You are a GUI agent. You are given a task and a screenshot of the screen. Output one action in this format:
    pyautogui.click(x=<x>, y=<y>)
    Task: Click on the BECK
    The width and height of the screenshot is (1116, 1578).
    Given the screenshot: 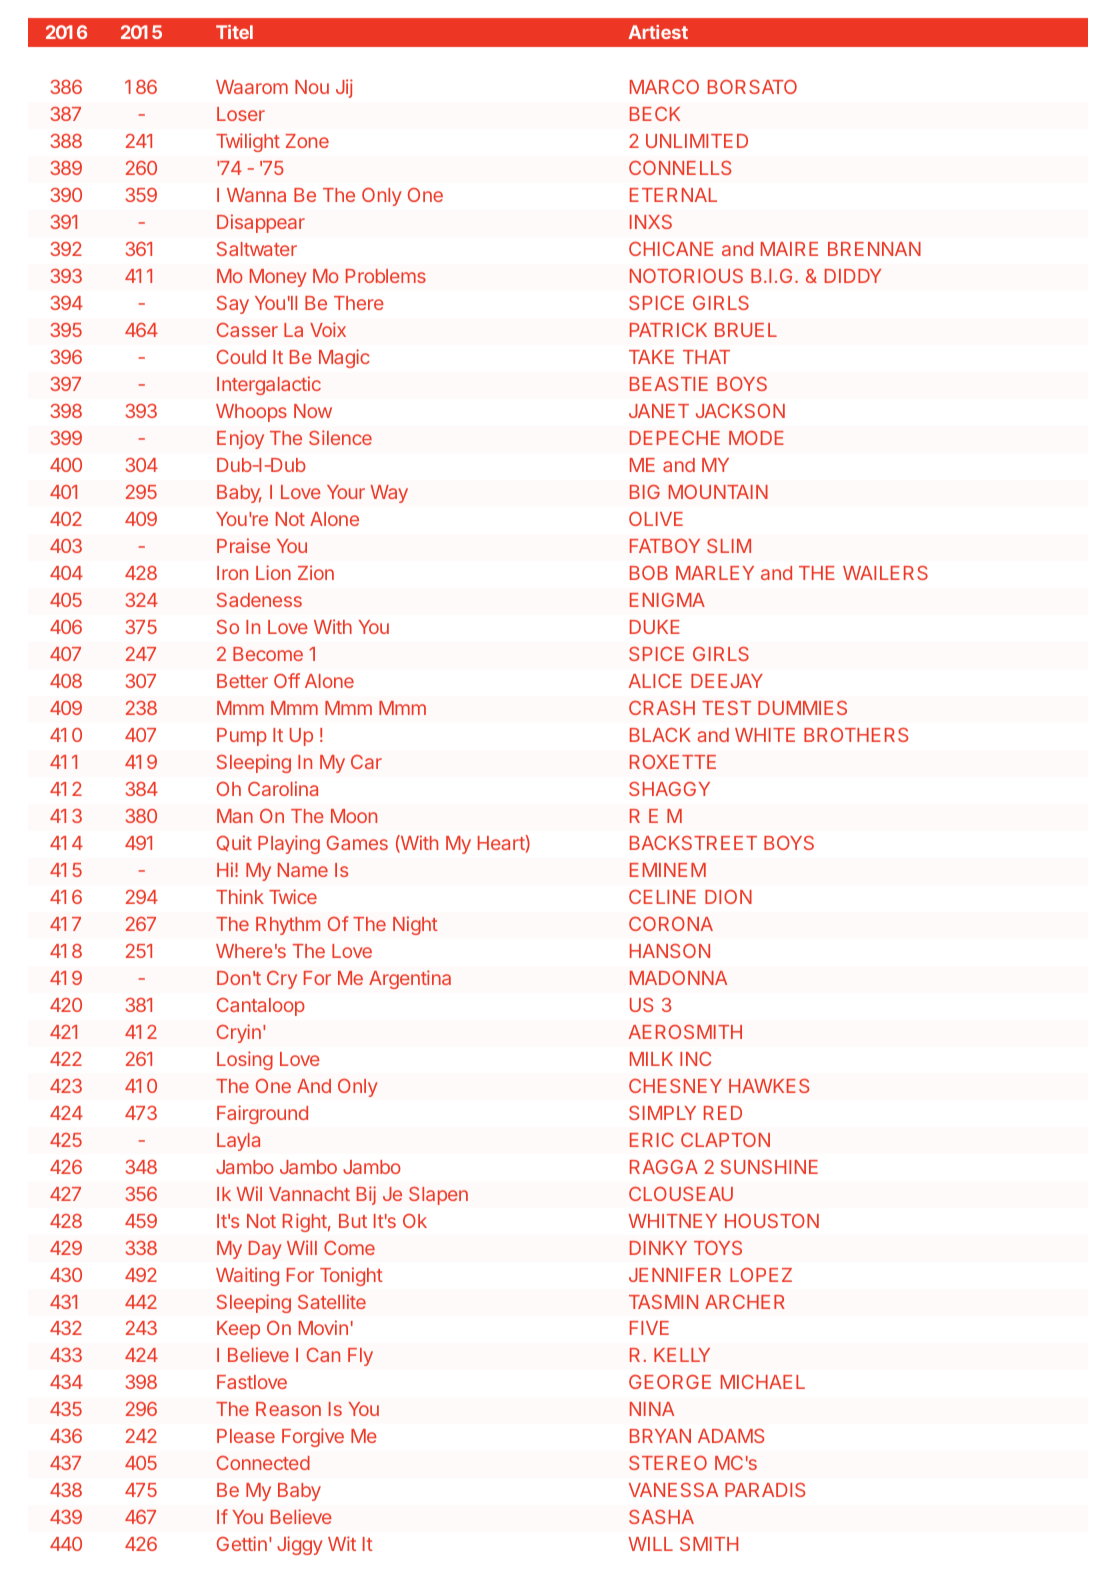 What is the action you would take?
    pyautogui.click(x=655, y=113)
